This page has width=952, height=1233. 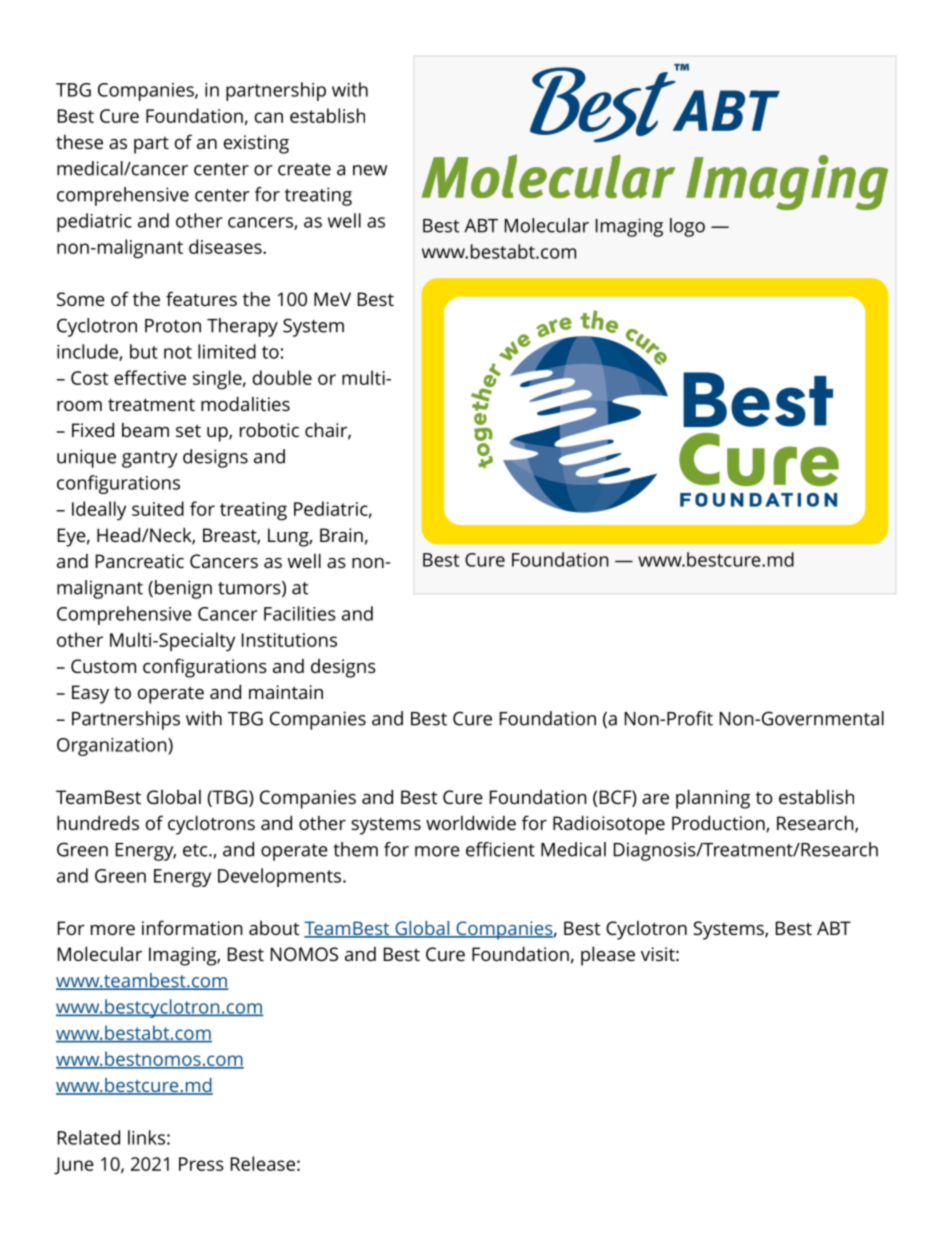 I want to click on information, so click(x=192, y=927).
